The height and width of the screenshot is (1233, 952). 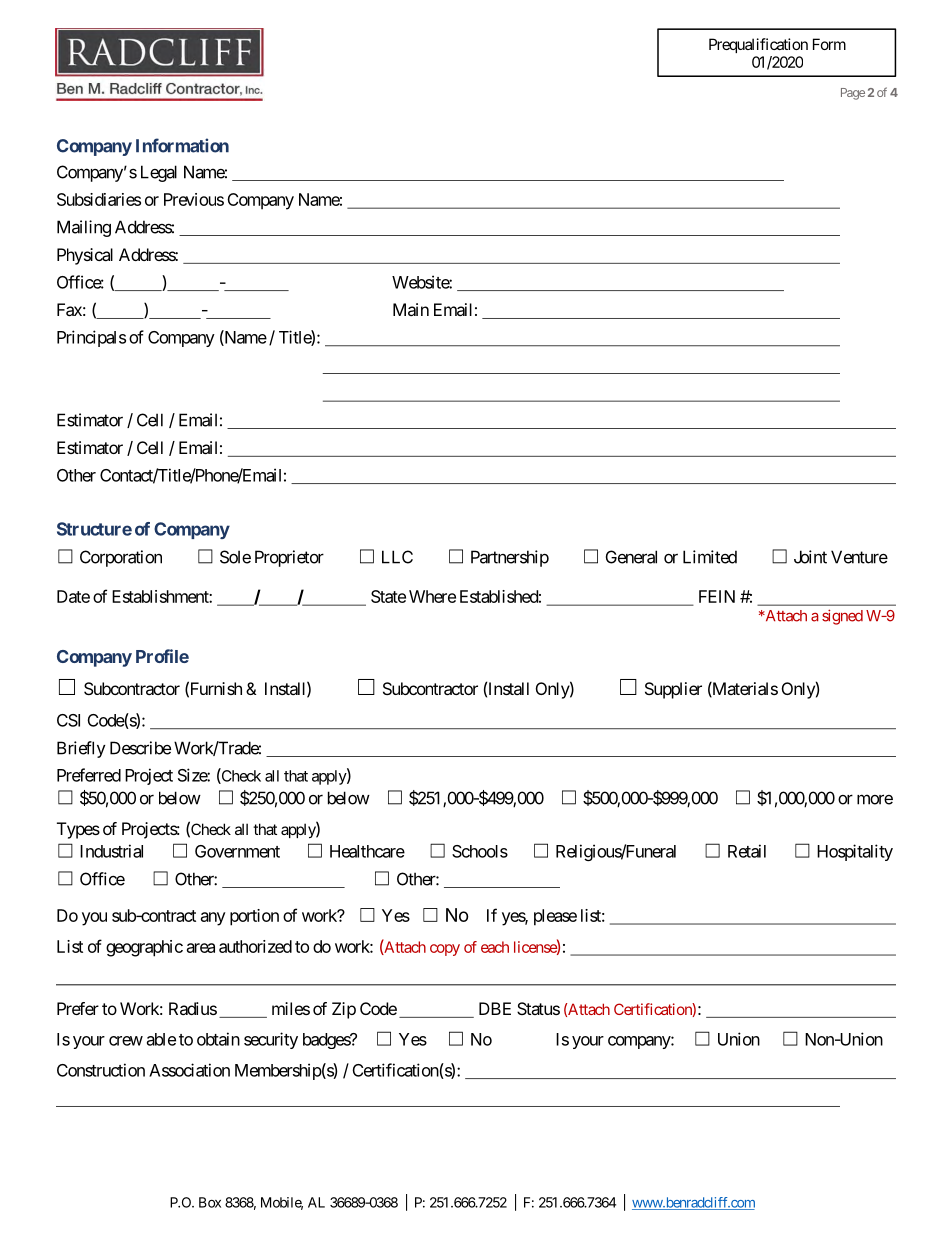 What do you see at coordinates (758, 45) in the screenshot?
I see `Prequalification` at bounding box center [758, 45].
